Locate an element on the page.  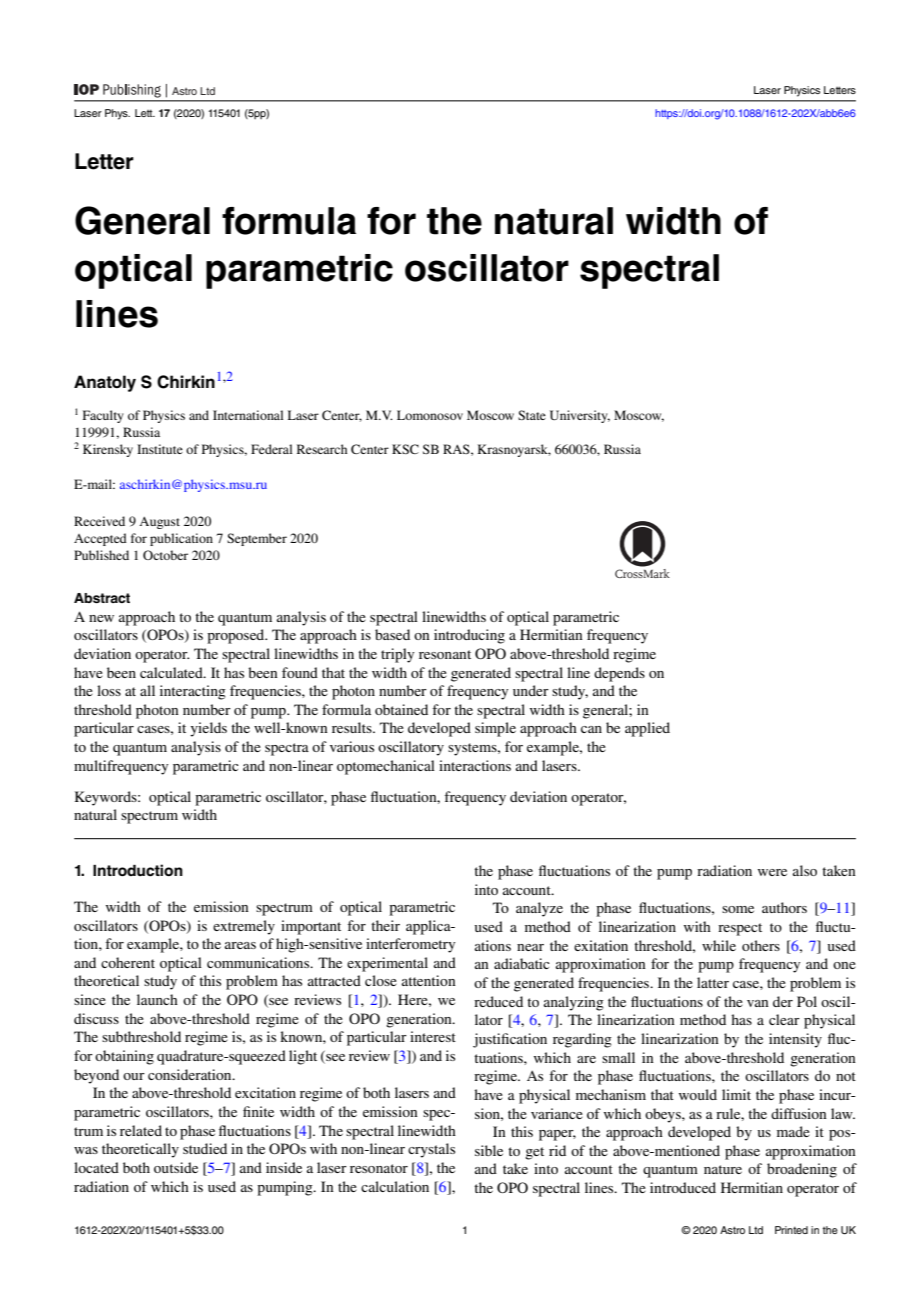
resonator is located at coordinates (379, 1168).
